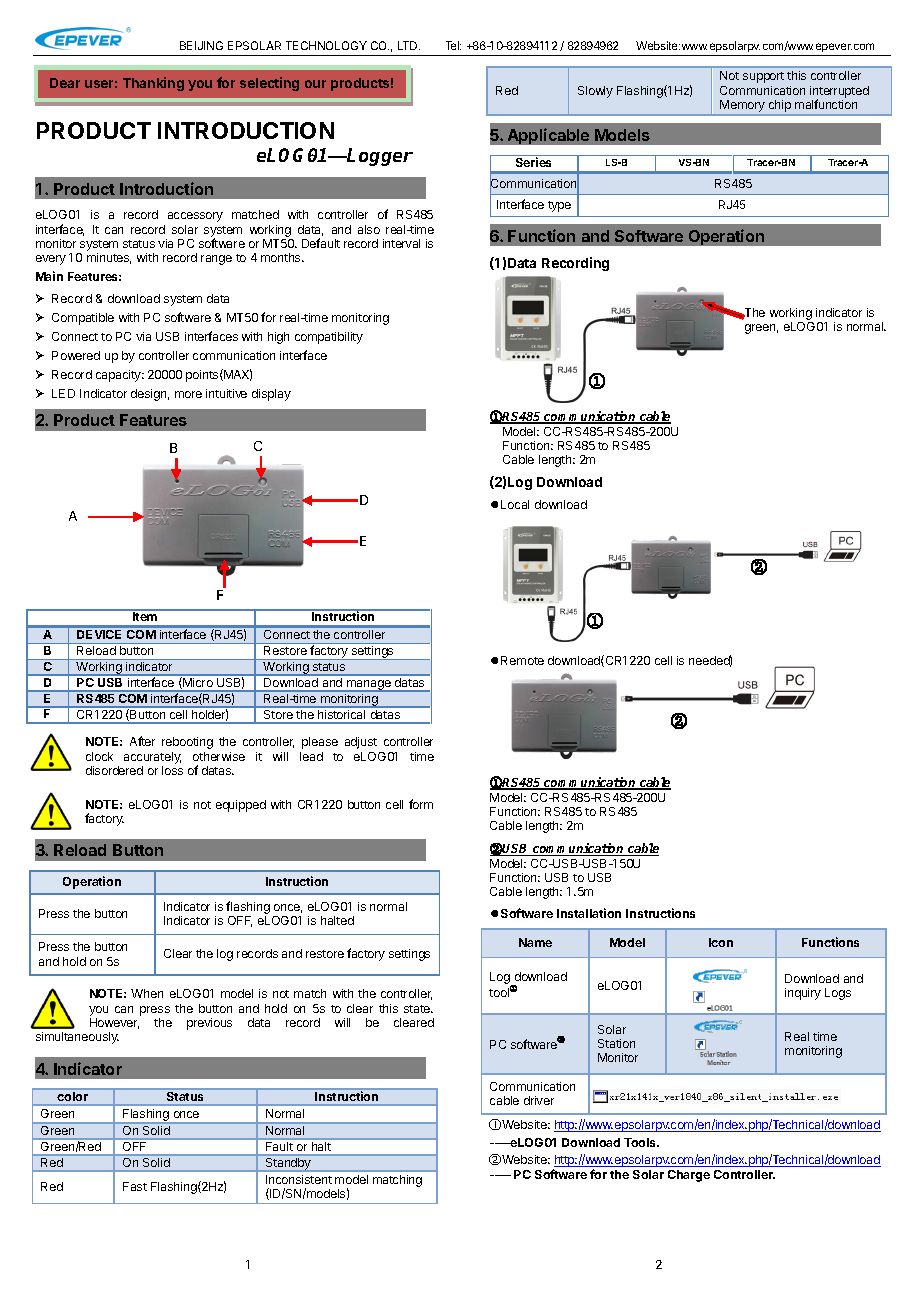 Image resolution: width=924 pixels, height=1308 pixels. What do you see at coordinates (721, 942) in the screenshot?
I see `Icon` at bounding box center [721, 942].
